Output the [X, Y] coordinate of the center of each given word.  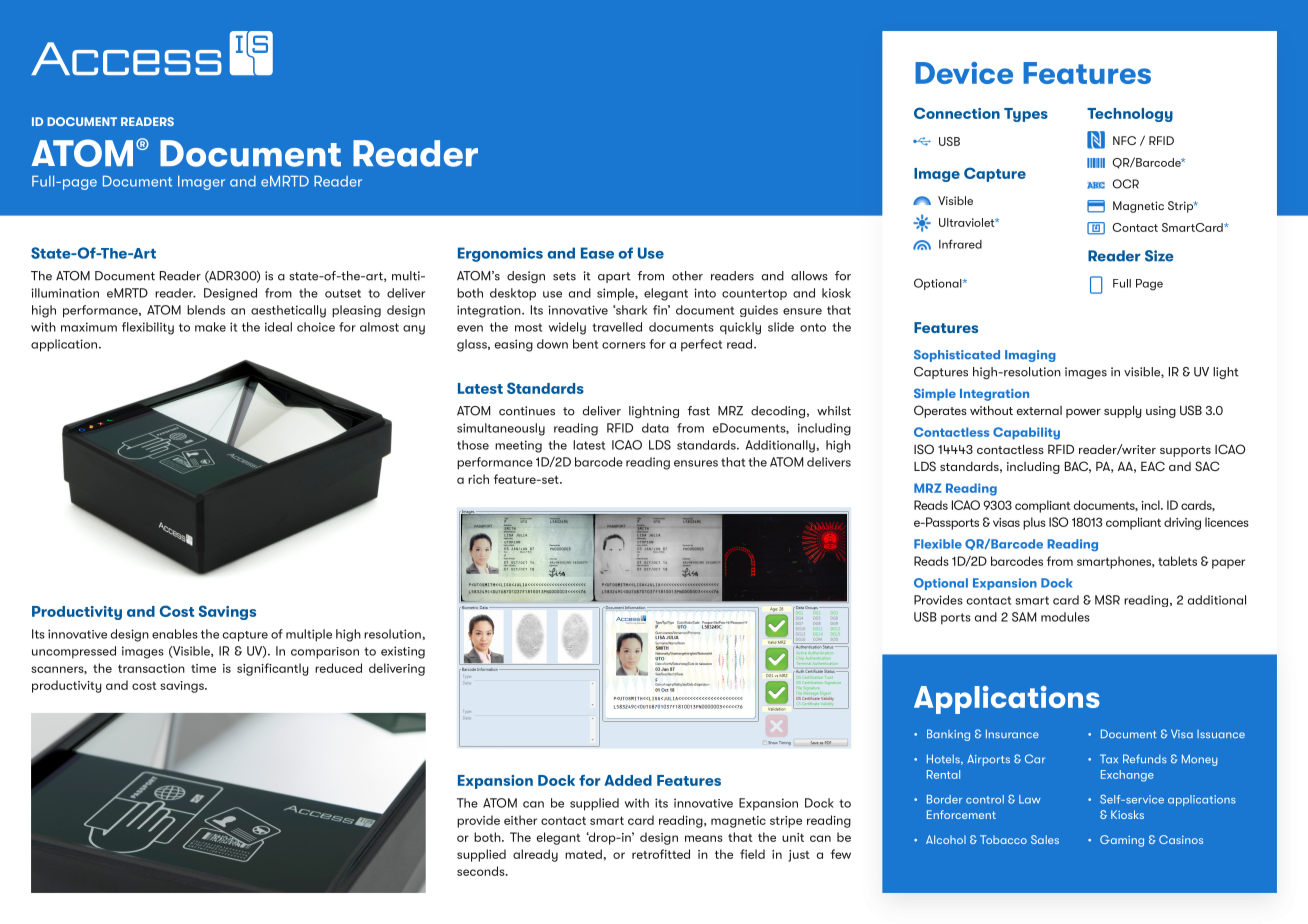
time [203, 668]
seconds [482, 871]
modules [1065, 617]
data [655, 428]
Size [1159, 256]
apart [614, 277]
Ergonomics [500, 254]
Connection [957, 113]
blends [206, 310]
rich [478, 479]
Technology [1130, 115]
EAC [1153, 466]
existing [403, 652]
